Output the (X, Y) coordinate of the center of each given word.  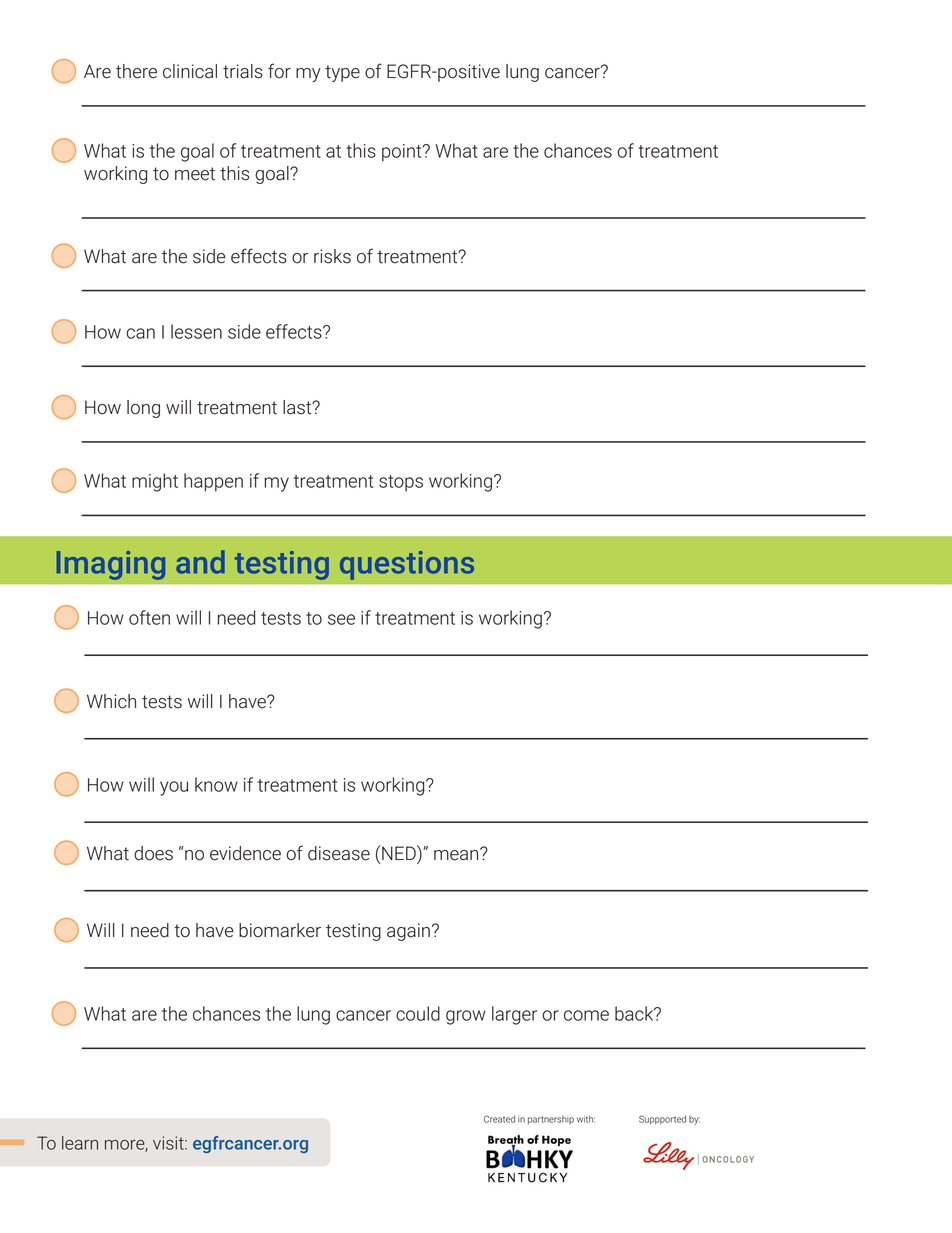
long (143, 409)
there (136, 71)
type (342, 73)
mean (457, 854)
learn (80, 1143)
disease (339, 853)
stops (401, 483)
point (403, 153)
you (174, 788)
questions (407, 565)
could (418, 1013)
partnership (551, 1119)
